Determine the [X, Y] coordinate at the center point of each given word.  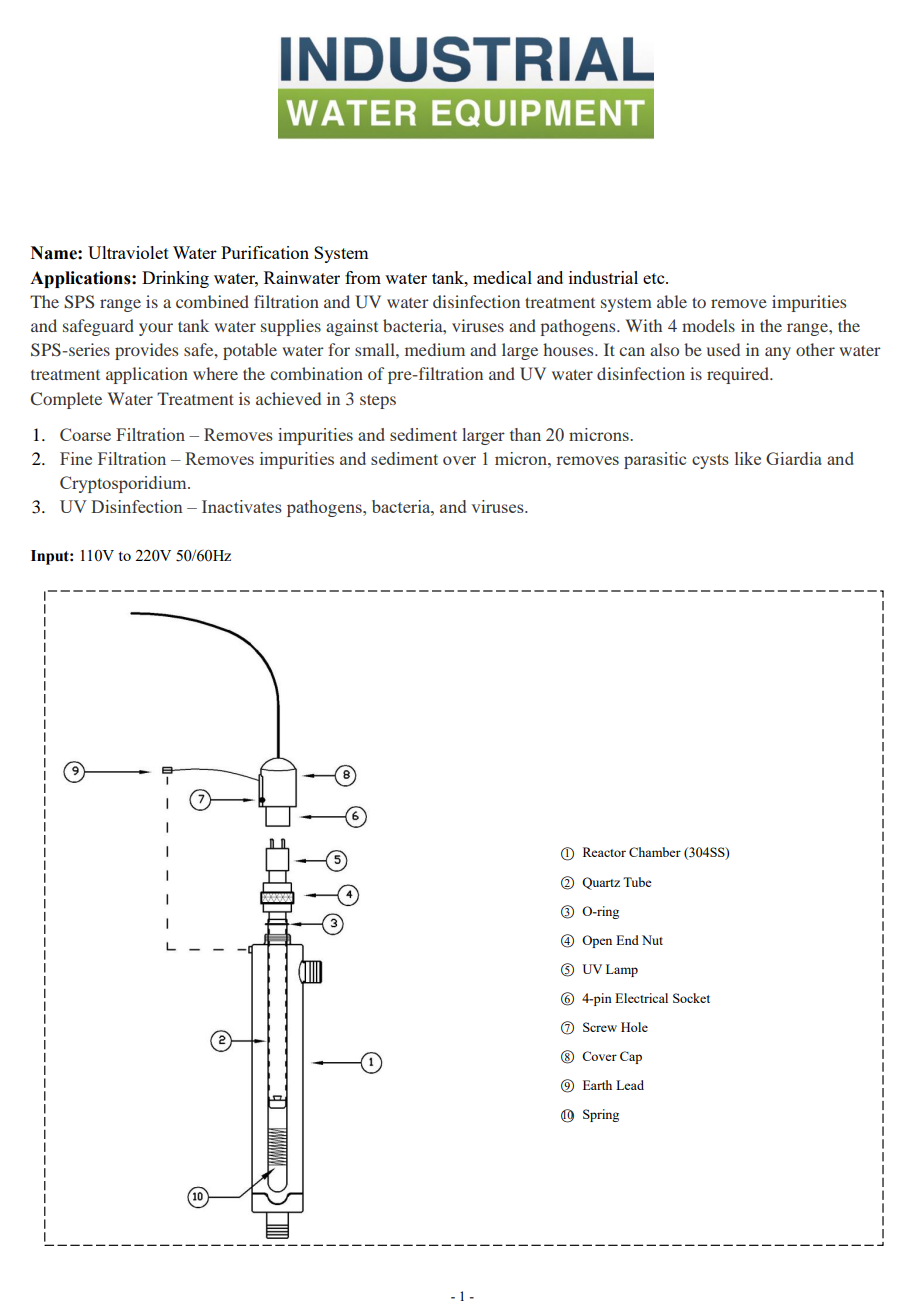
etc [655, 278]
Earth [597, 1085]
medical [502, 277]
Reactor [604, 852]
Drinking [175, 279]
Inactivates [242, 506]
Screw [600, 1027]
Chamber [655, 852]
